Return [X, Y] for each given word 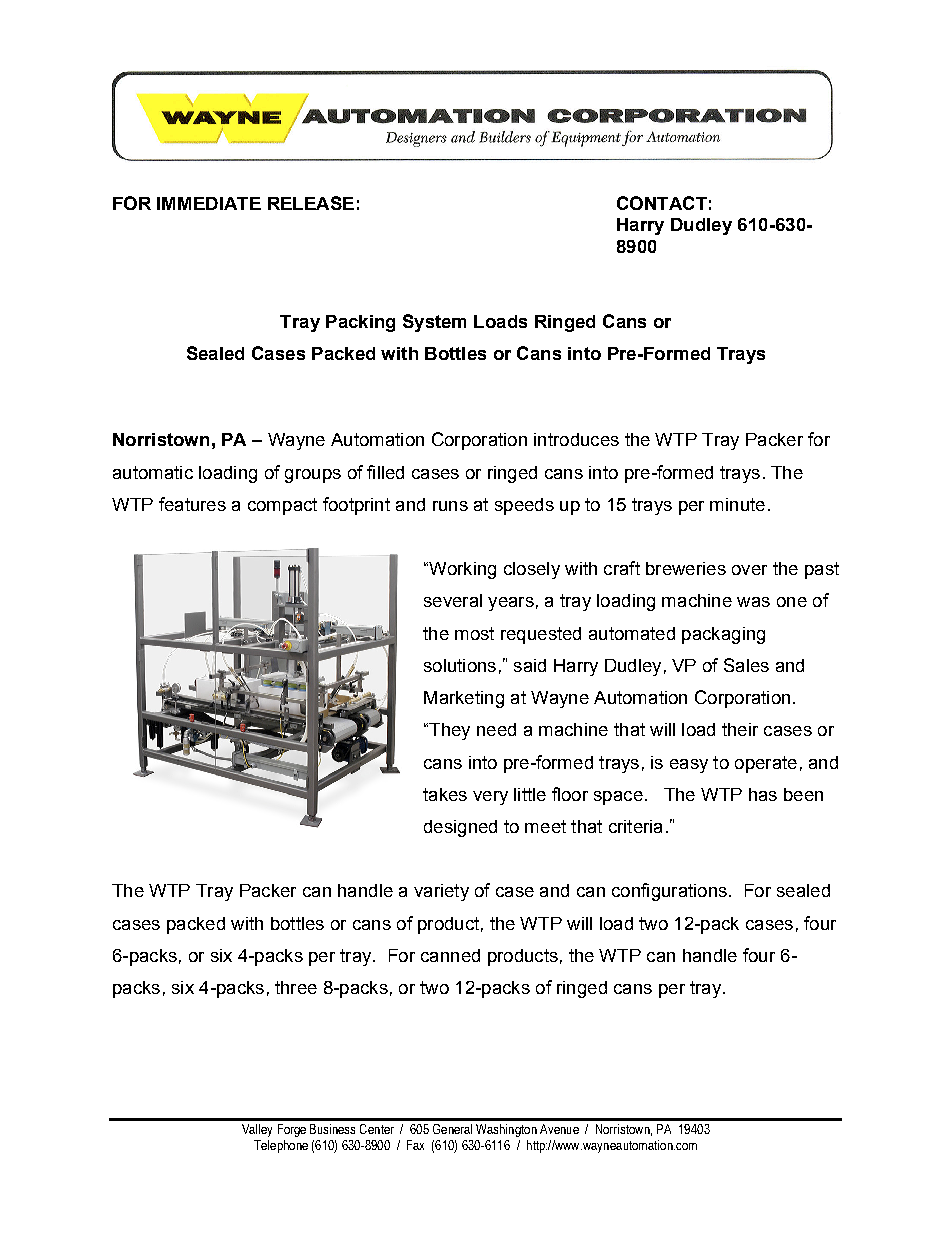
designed [460, 828]
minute [737, 504]
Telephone [281, 1146]
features [192, 504]
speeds [524, 506]
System [434, 323]
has [763, 794]
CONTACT [662, 203]
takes [445, 794]
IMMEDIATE [209, 203]
